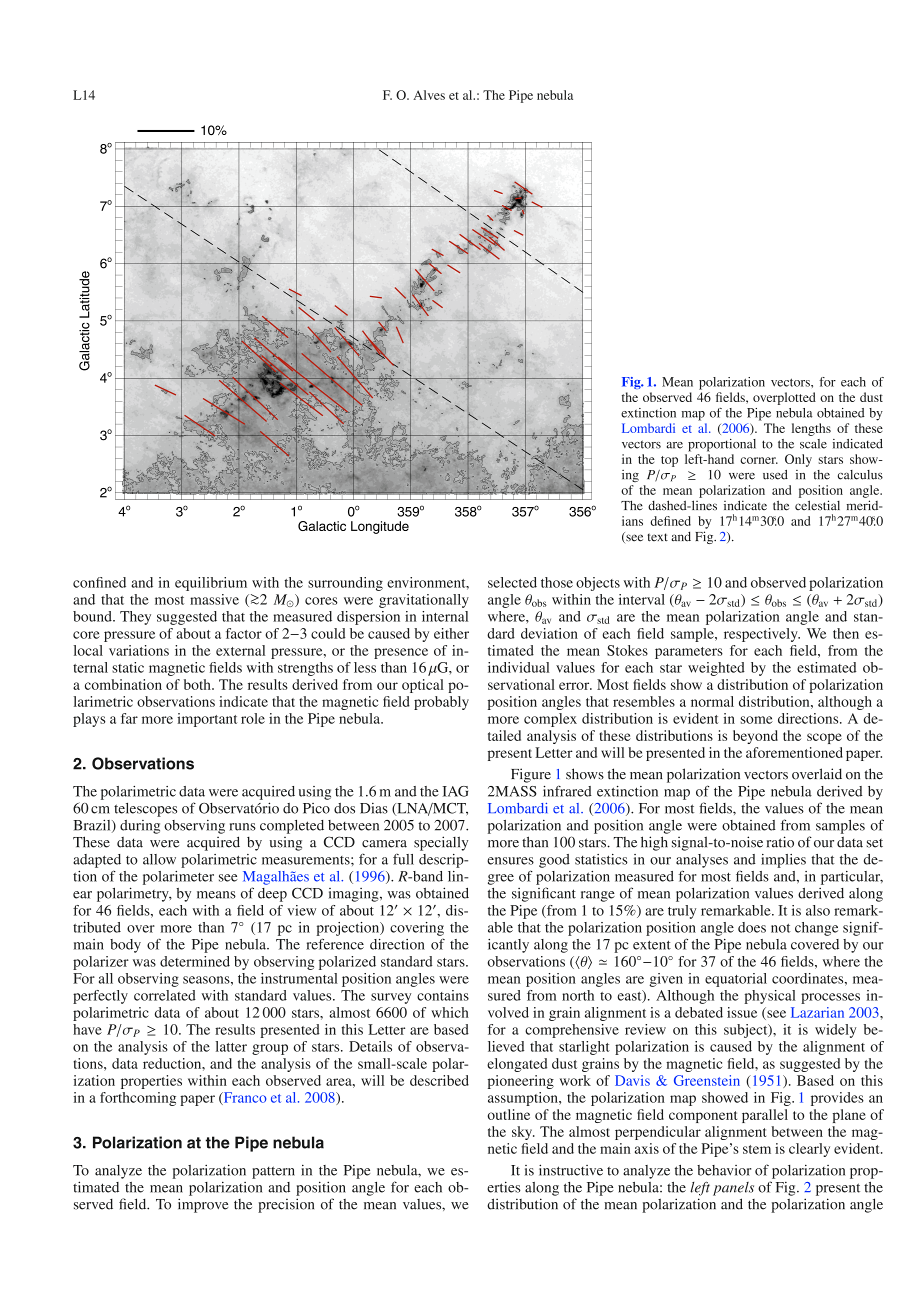 The width and height of the screenshot is (924, 1308). I want to click on either, so click(451, 633).
